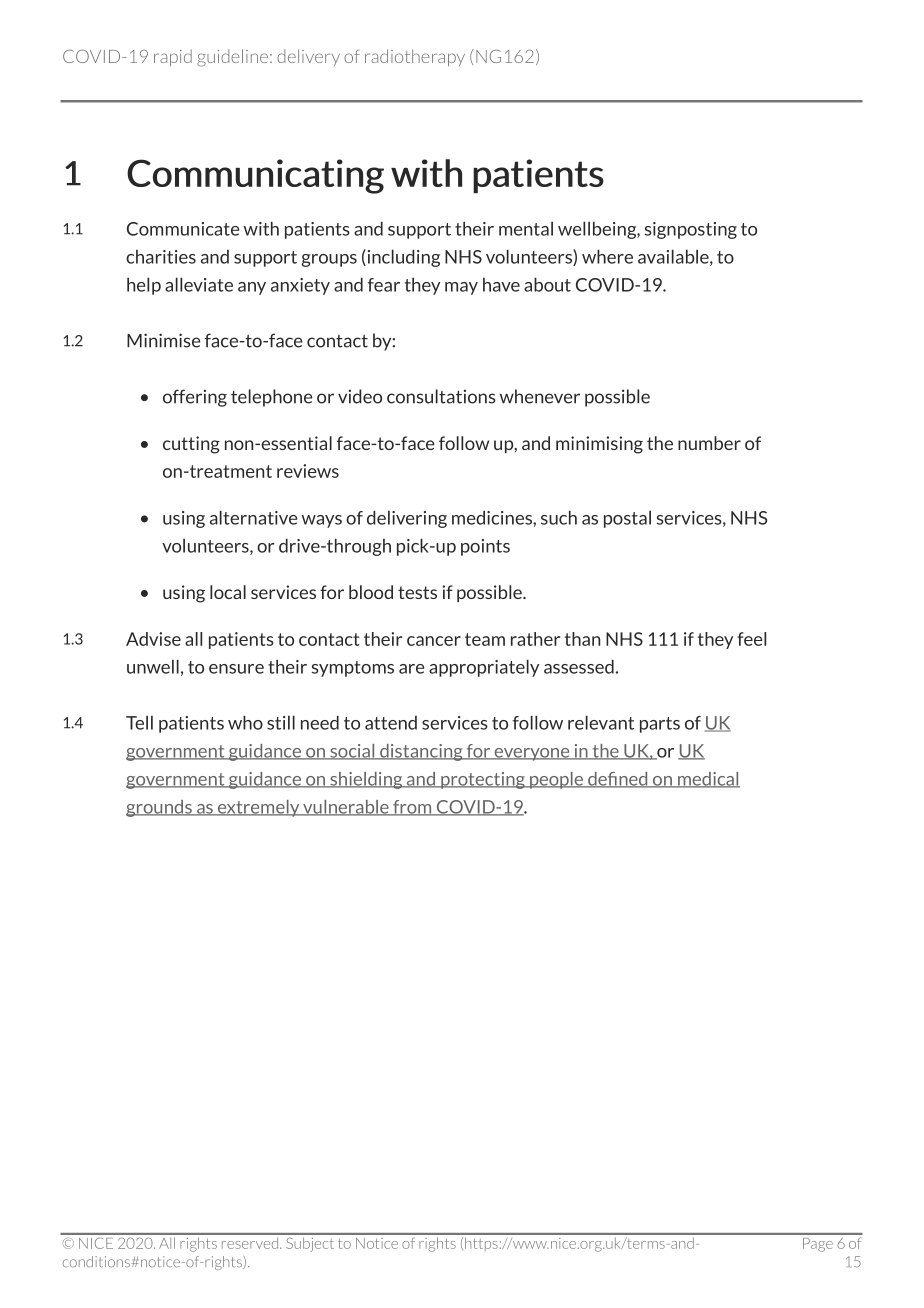 The height and width of the screenshot is (1308, 924). I want to click on guideline, so click(232, 58).
